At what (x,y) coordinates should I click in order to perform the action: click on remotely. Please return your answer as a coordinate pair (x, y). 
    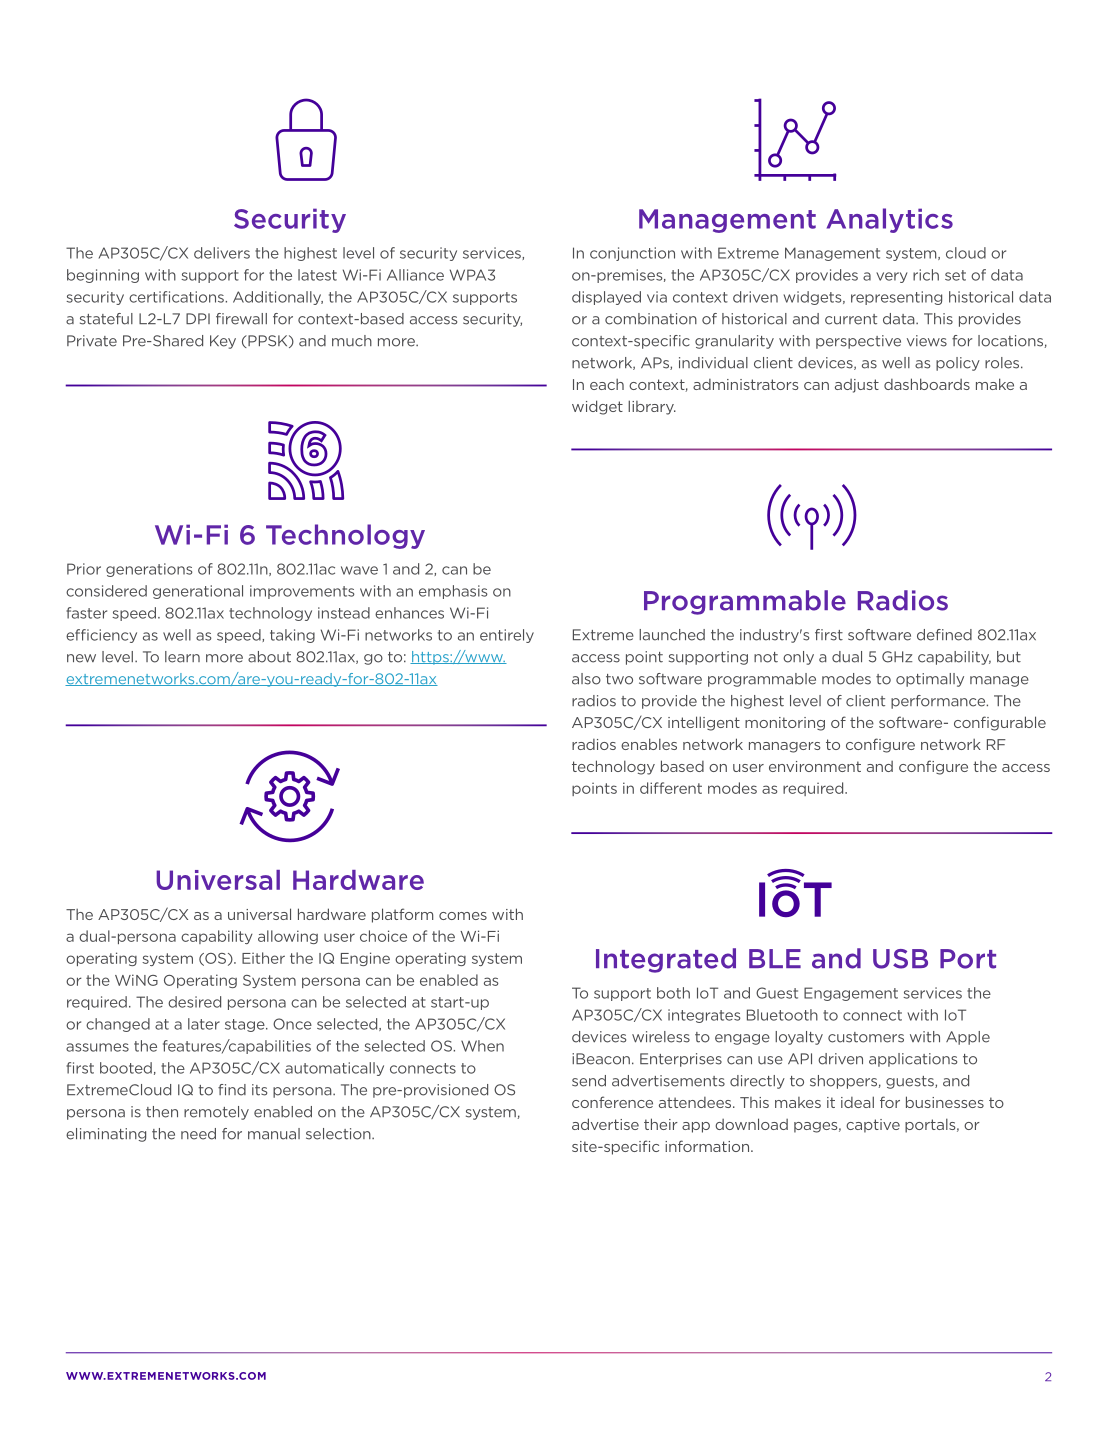
    Looking at the image, I should click on (216, 1113).
